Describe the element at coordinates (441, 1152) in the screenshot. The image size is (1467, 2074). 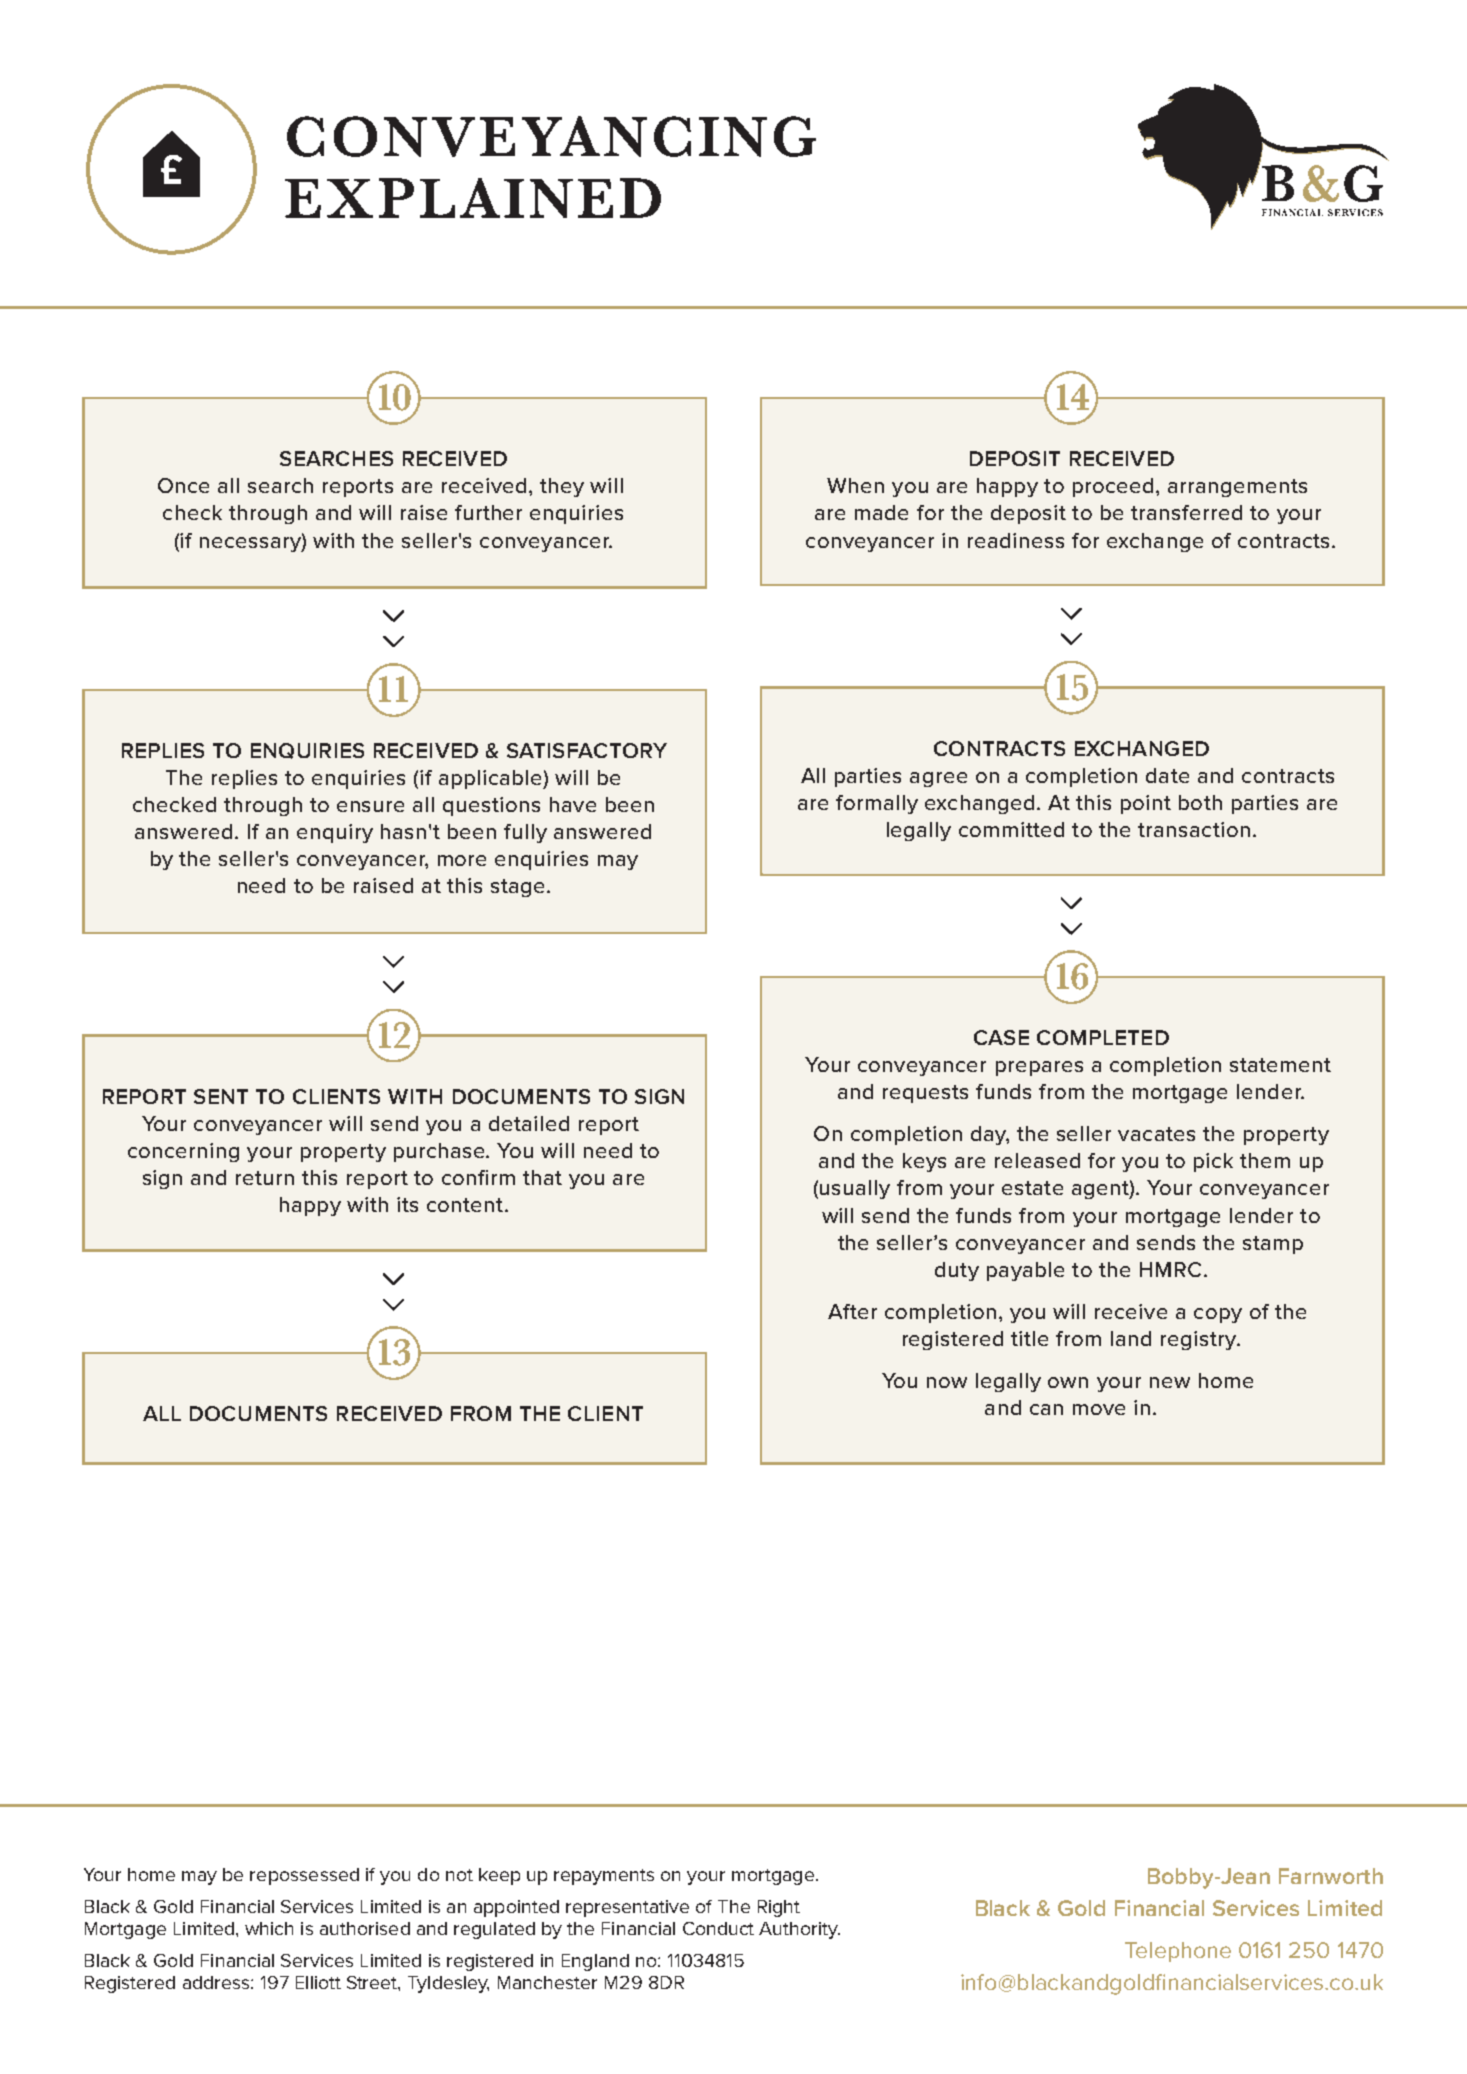
I see `purchase` at that location.
